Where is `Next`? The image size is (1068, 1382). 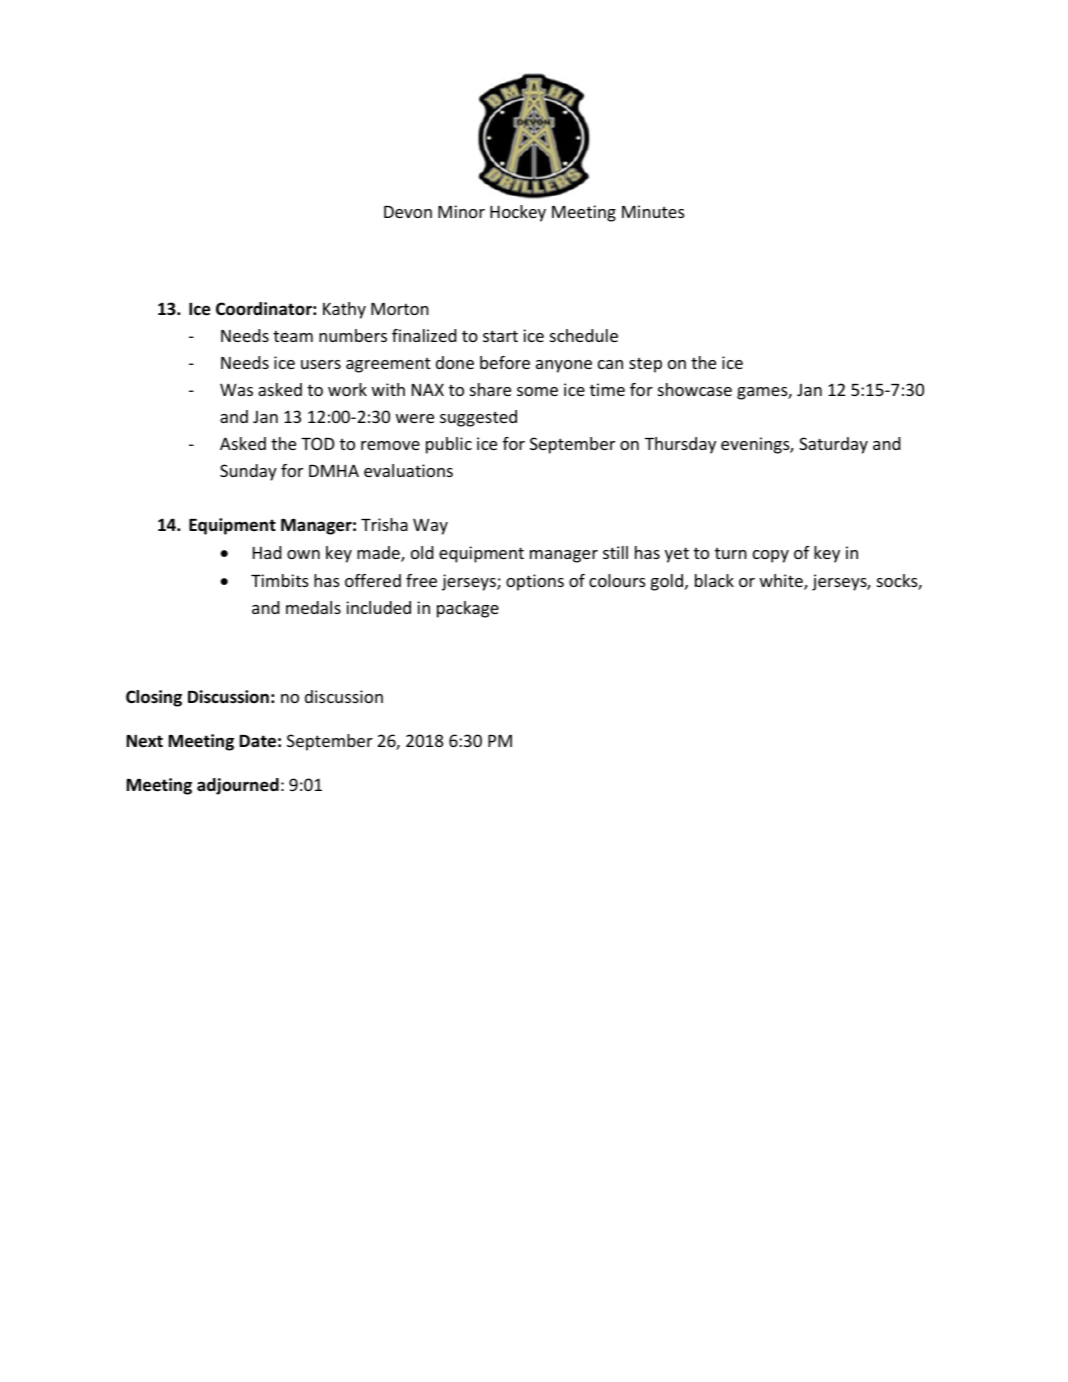 Next is located at coordinates (145, 741).
